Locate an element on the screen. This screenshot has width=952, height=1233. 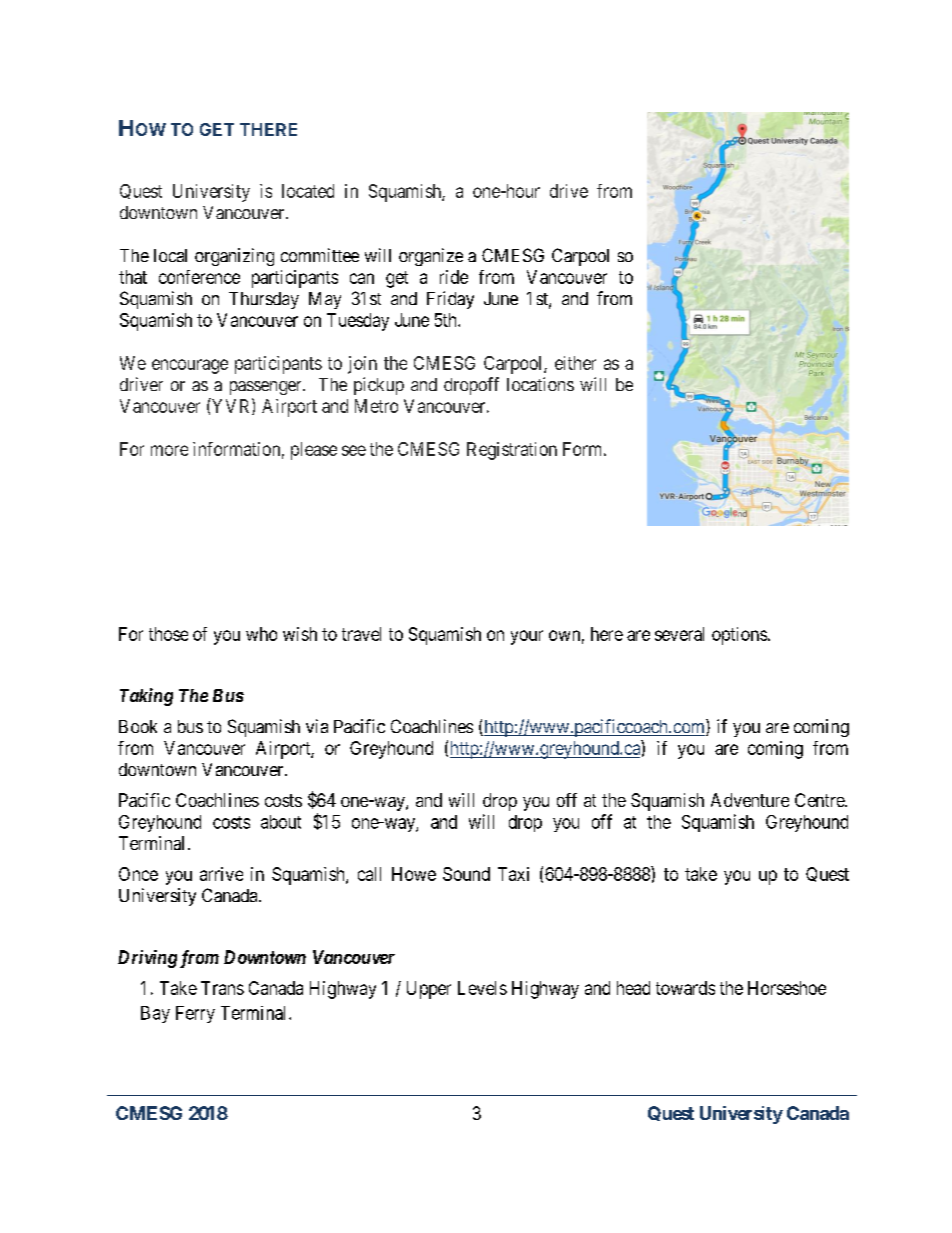
locations is located at coordinates (540, 384).
